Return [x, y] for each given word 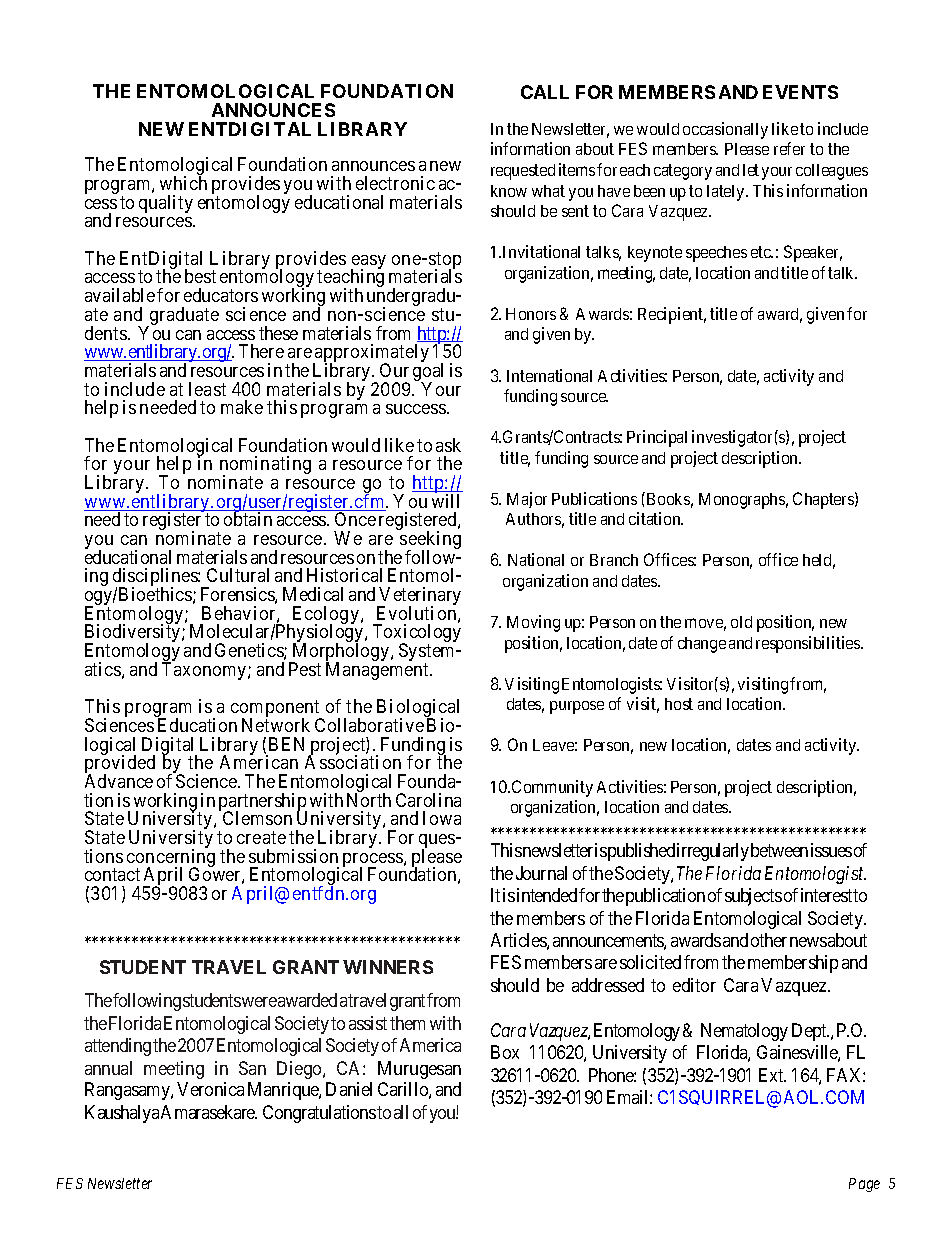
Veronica [210, 1089]
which [183, 183]
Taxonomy [205, 671]
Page [864, 1185]
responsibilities [809, 644]
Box [505, 1052]
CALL [545, 92]
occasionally [725, 130]
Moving [533, 623]
